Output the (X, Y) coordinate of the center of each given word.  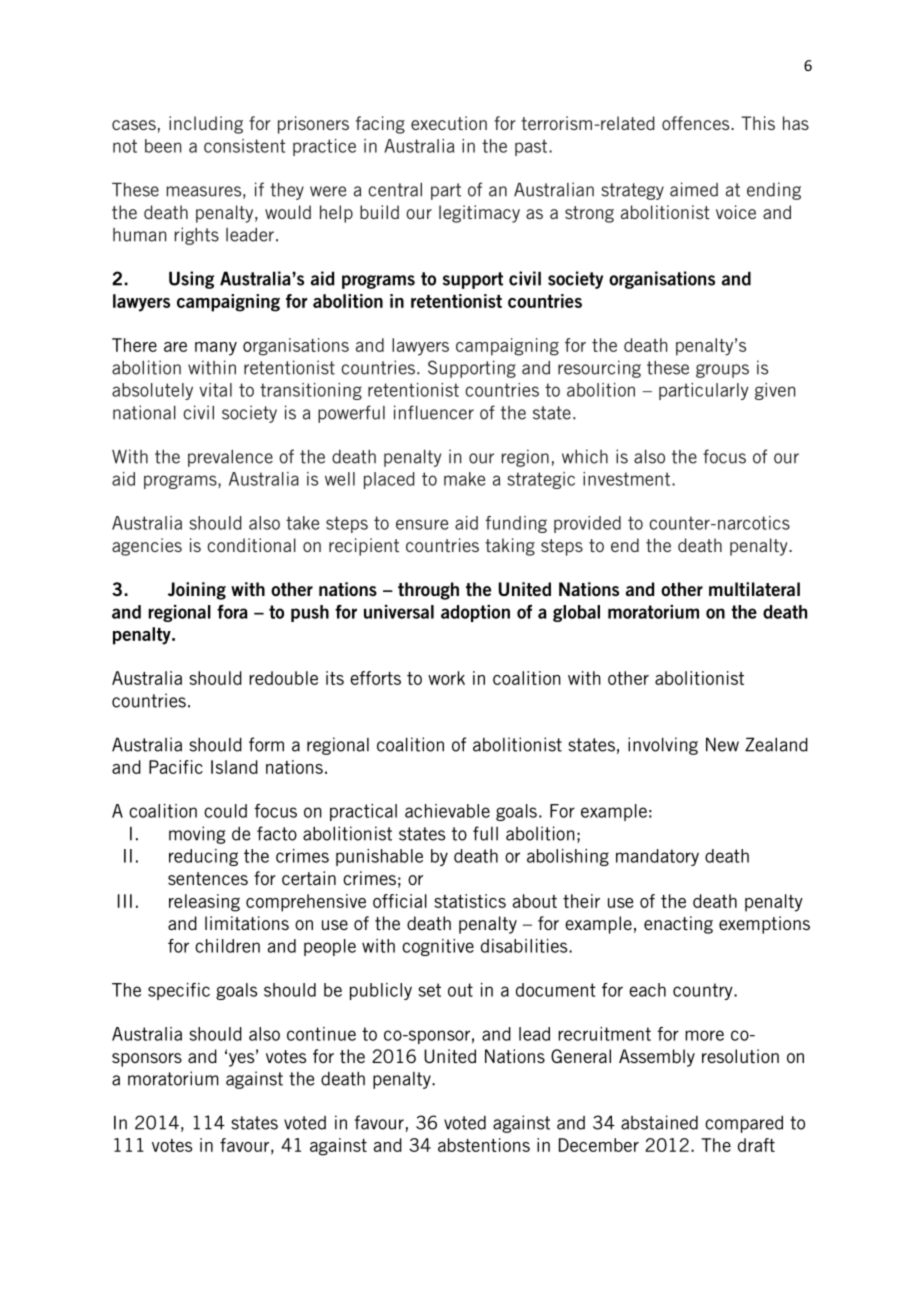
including (206, 125)
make (464, 479)
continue (321, 1034)
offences (697, 123)
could (225, 811)
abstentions (484, 1145)
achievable (447, 811)
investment (628, 479)
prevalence (230, 458)
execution (449, 123)
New (722, 744)
